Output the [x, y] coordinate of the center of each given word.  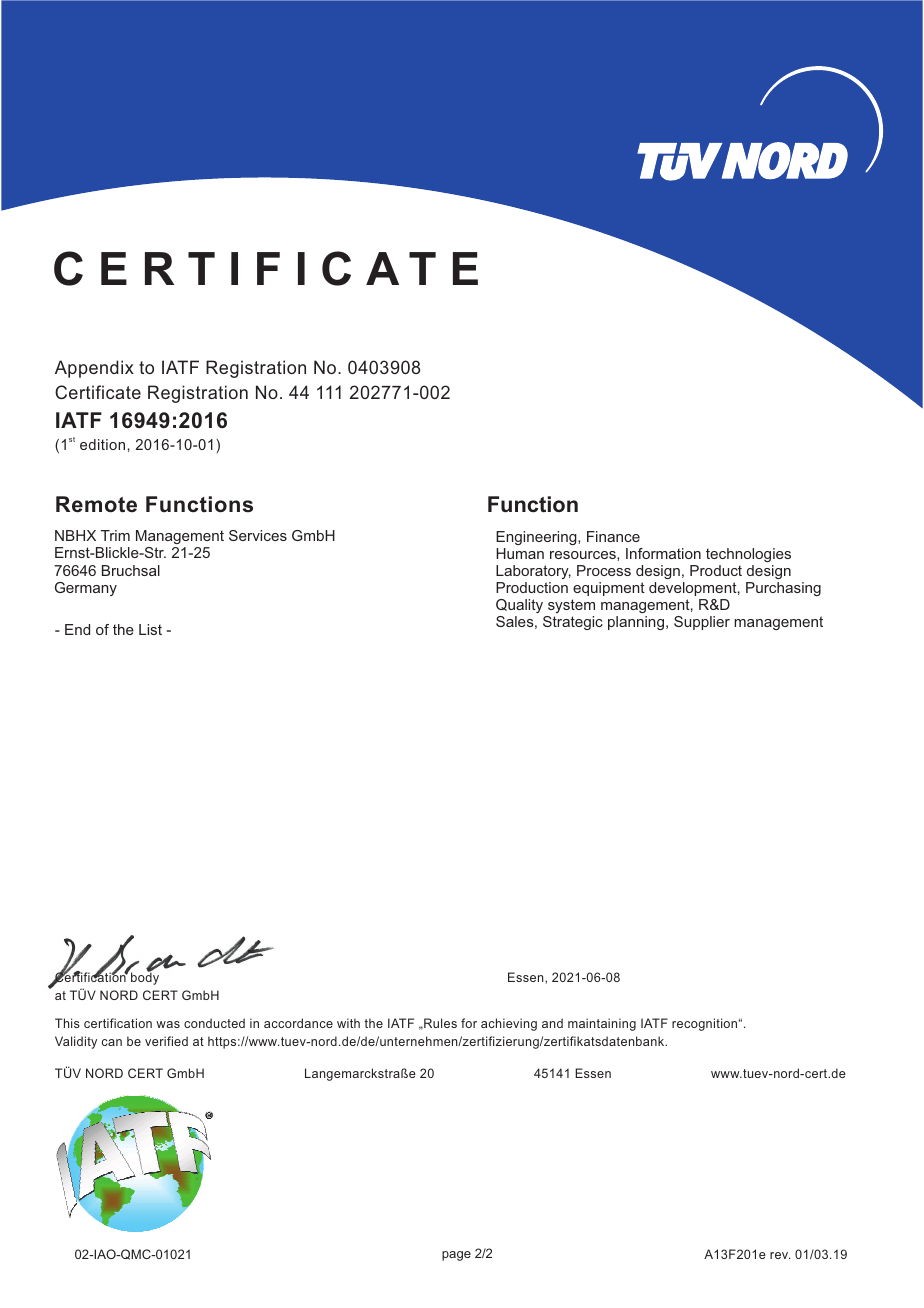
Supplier [702, 623]
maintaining [602, 1024]
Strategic [573, 623]
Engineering [537, 538]
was [168, 1024]
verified [166, 1041]
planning [636, 623]
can [112, 1042]
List [150, 629]
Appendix [94, 369]
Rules [439, 1023]
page [456, 1256]
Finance [613, 536]
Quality [519, 606]
